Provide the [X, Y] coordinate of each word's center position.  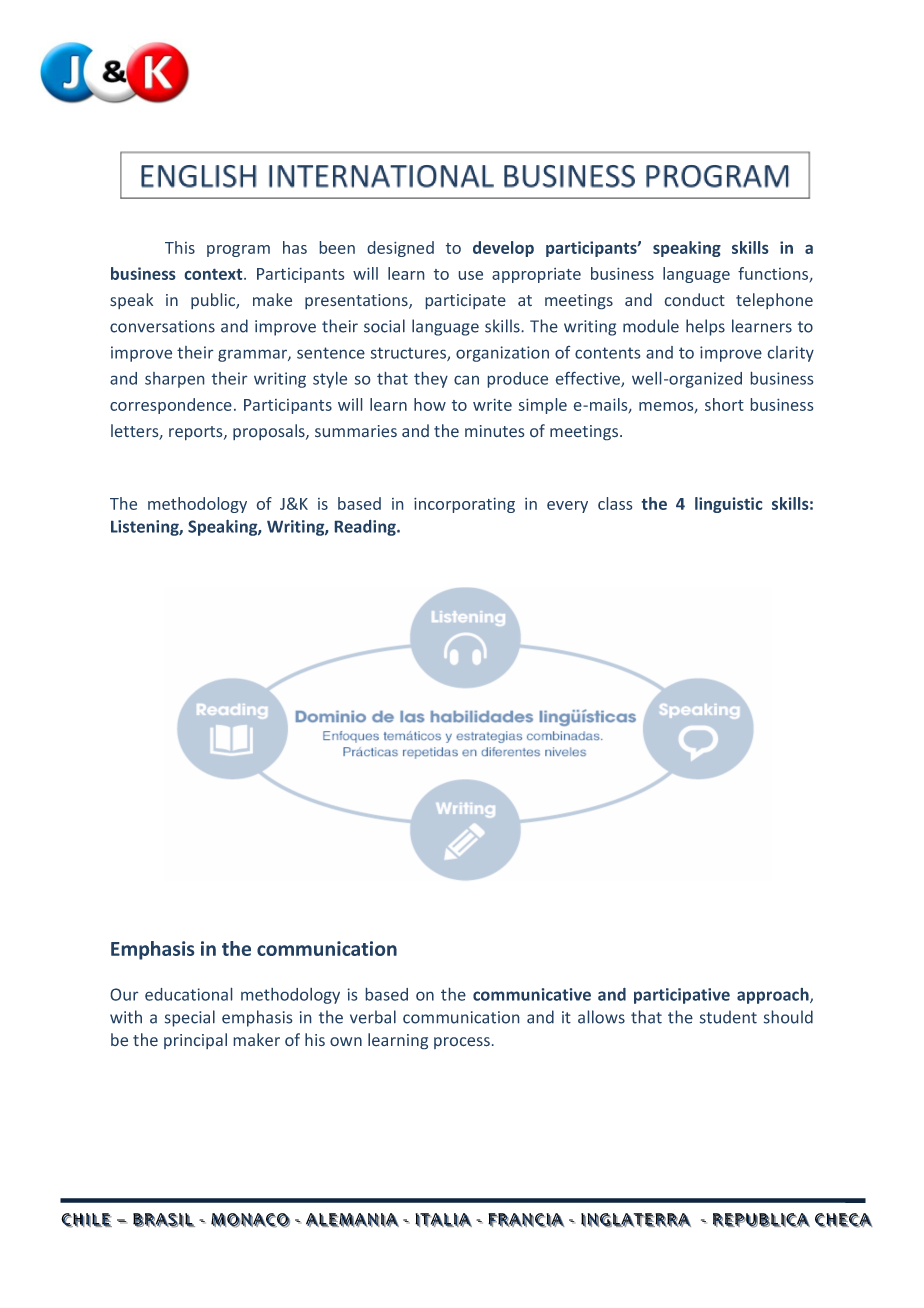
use [471, 275]
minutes [494, 431]
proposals [270, 432]
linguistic [728, 505]
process [462, 1043]
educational [188, 994]
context [215, 274]
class [615, 503]
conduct [695, 299]
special [190, 1018]
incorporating [464, 505]
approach [774, 996]
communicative [532, 994]
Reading [366, 528]
